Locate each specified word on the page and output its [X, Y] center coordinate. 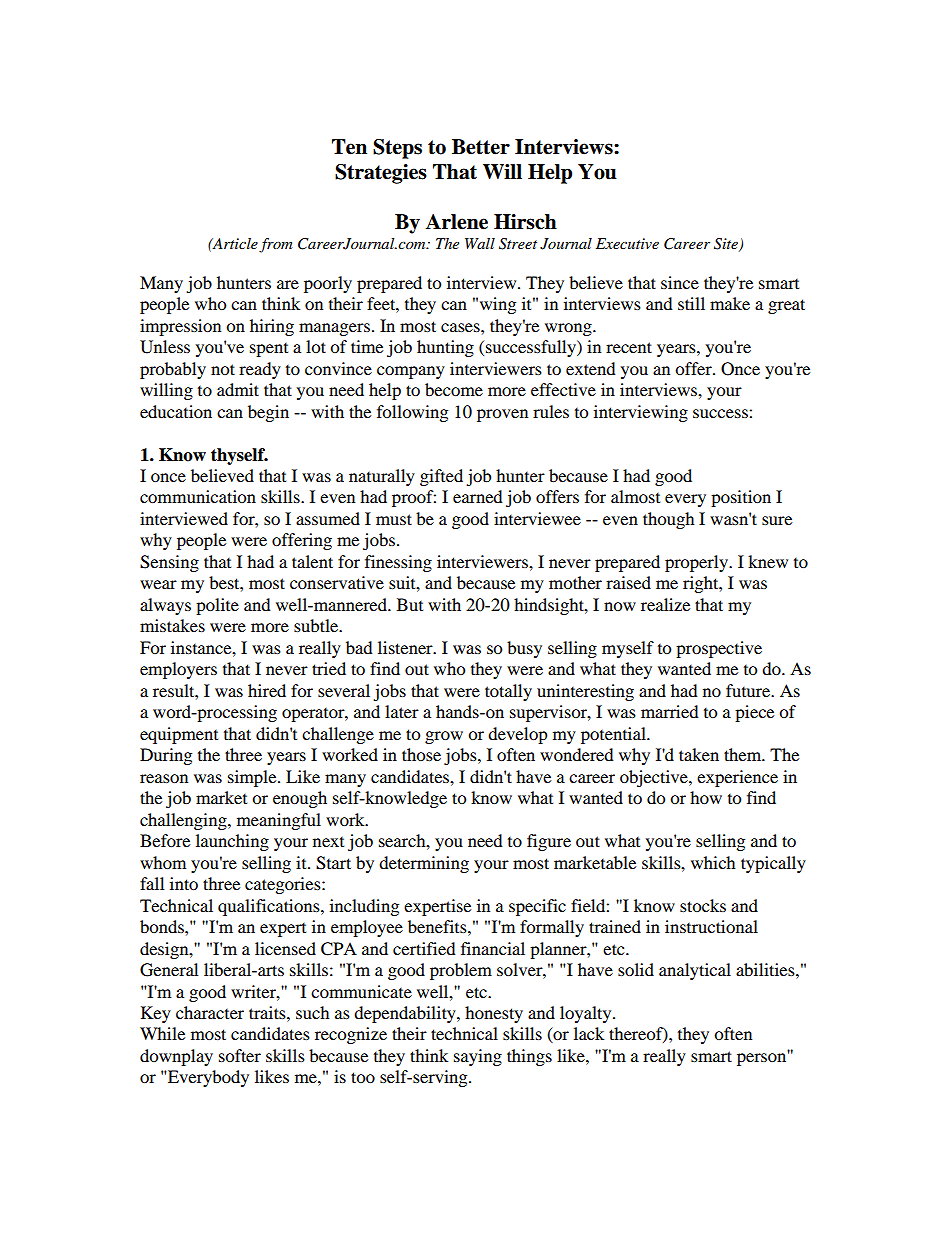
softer [240, 1055]
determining [424, 864]
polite [217, 606]
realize [665, 604]
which [713, 862]
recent [629, 347]
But [410, 604]
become [454, 389]
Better [481, 147]
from [276, 245]
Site [727, 245]
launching [232, 842]
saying [478, 1057]
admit [238, 389]
